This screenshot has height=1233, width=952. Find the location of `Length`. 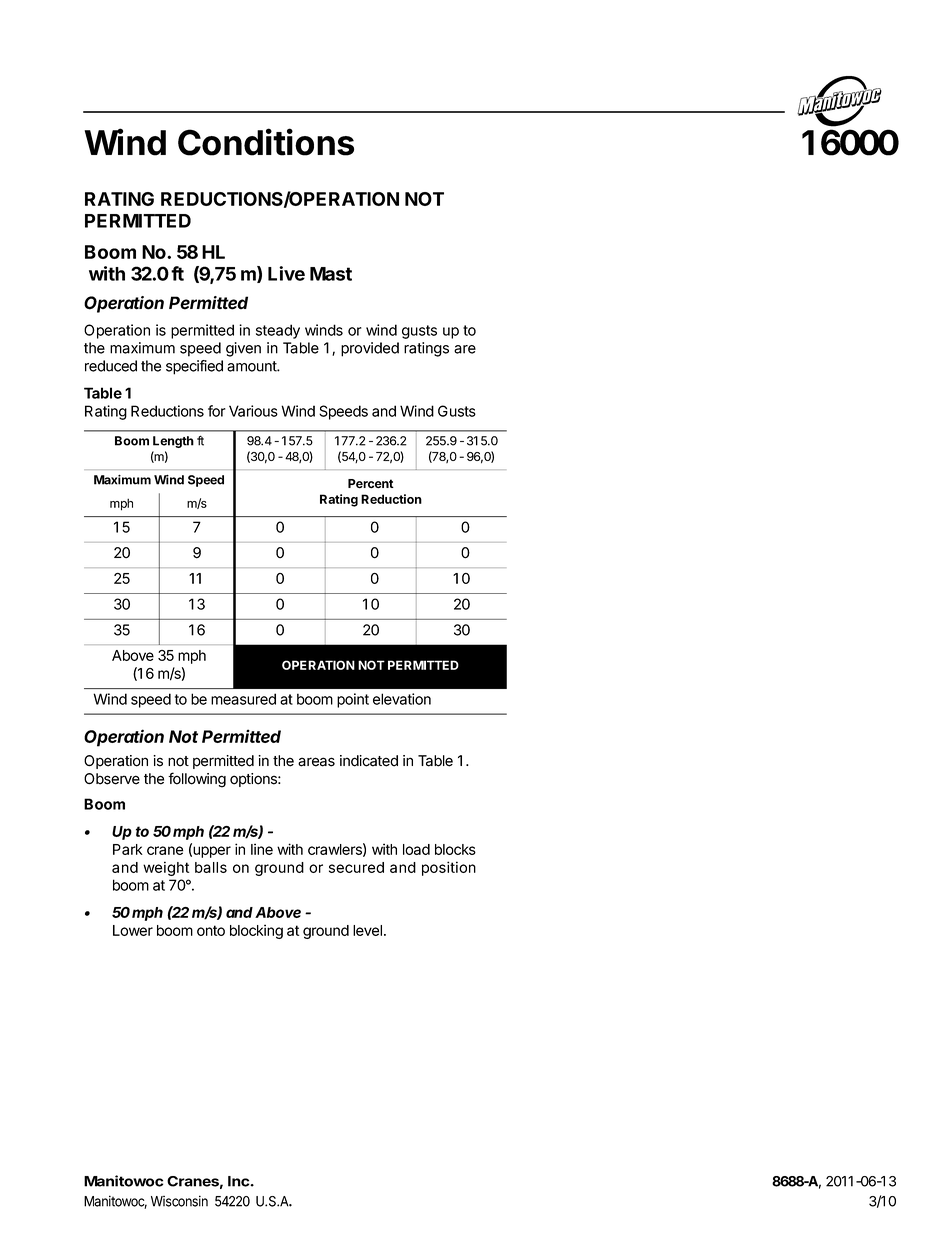

Length is located at coordinates (173, 442).
